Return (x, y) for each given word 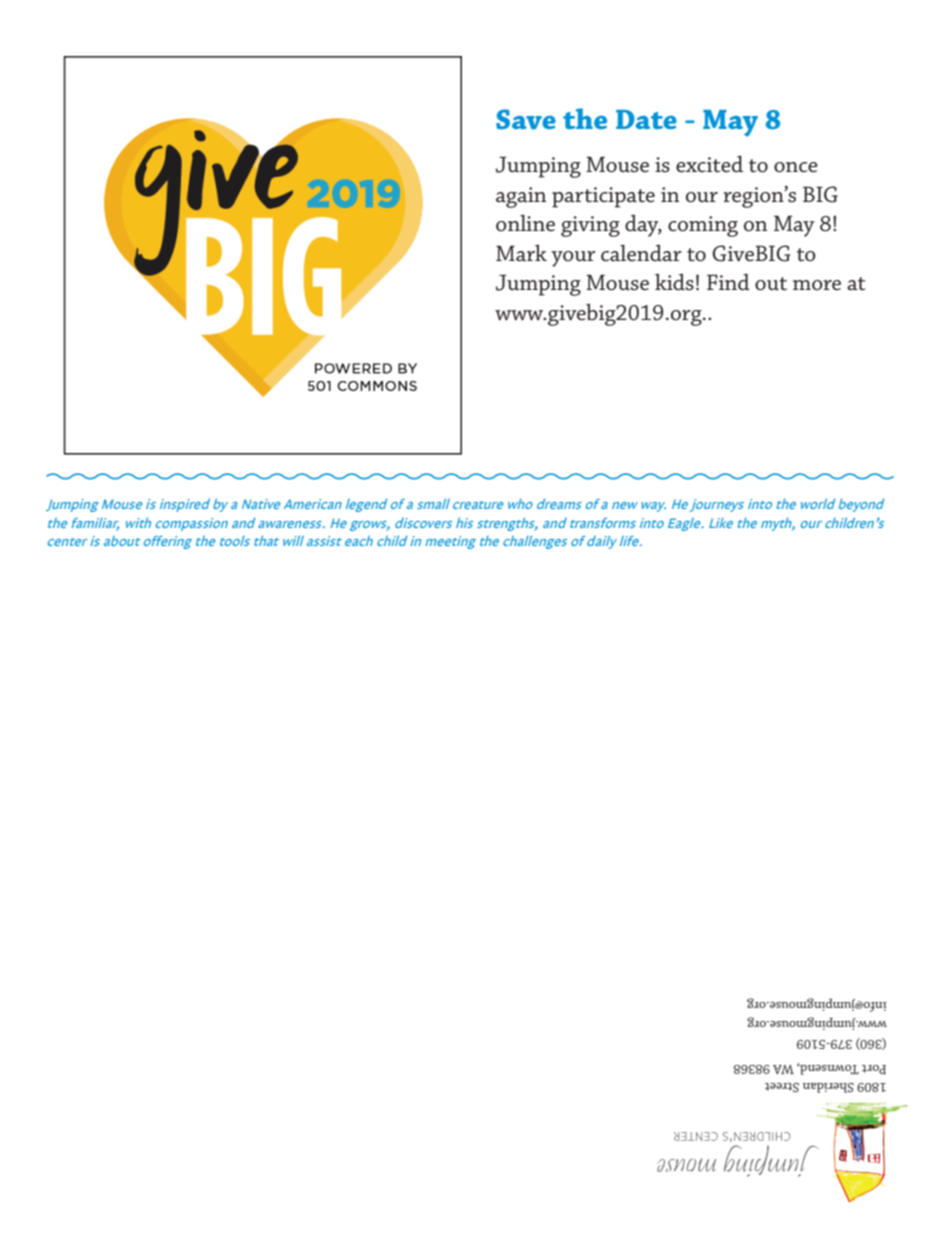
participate (603, 197)
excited (709, 164)
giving (590, 226)
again (521, 197)
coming (703, 226)
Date (646, 119)
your (573, 259)
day (643, 225)
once (796, 167)
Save (526, 119)
